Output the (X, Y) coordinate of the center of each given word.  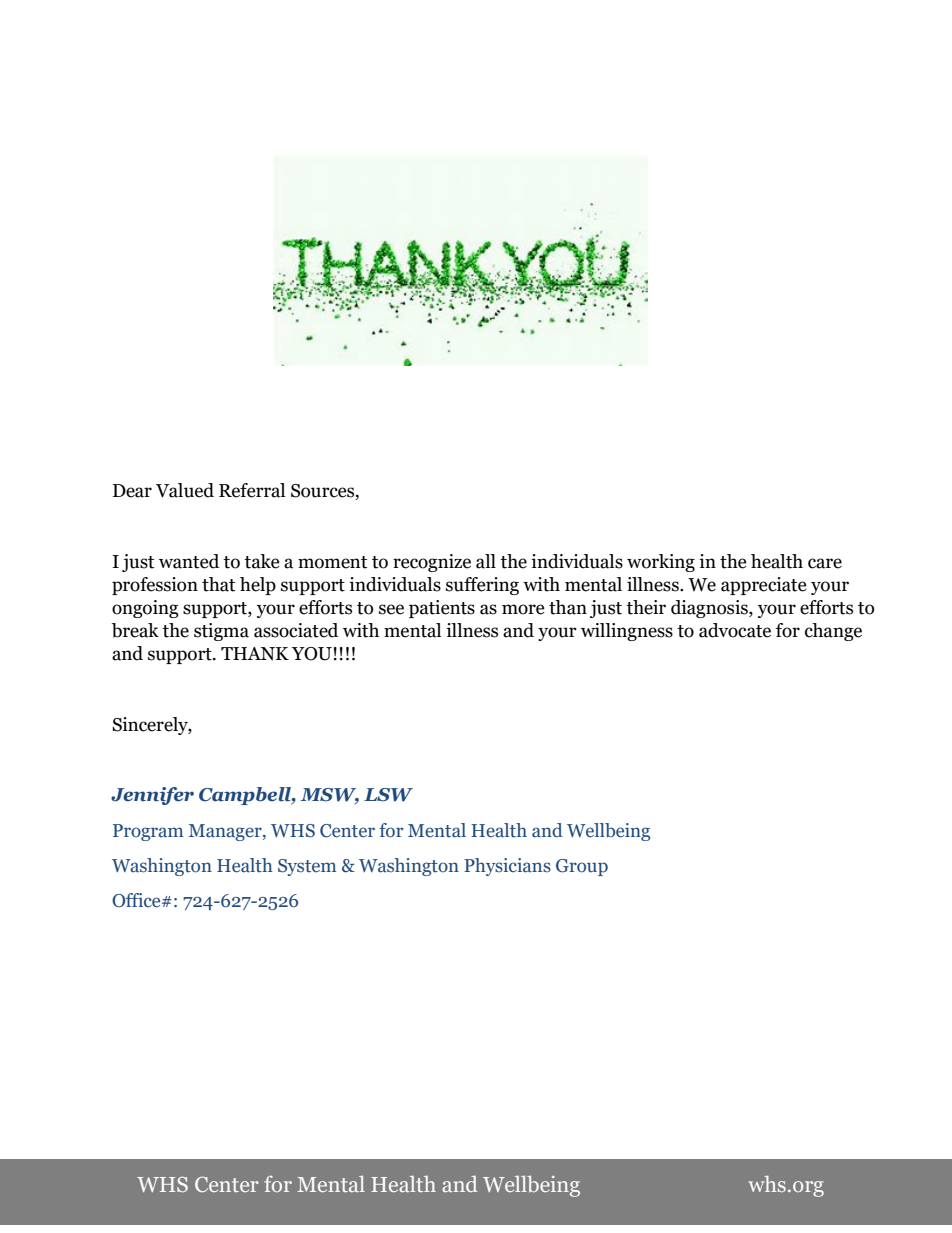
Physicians (507, 867)
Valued (185, 490)
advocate (735, 630)
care (825, 563)
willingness (627, 632)
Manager (226, 832)
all (486, 561)
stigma (221, 632)
